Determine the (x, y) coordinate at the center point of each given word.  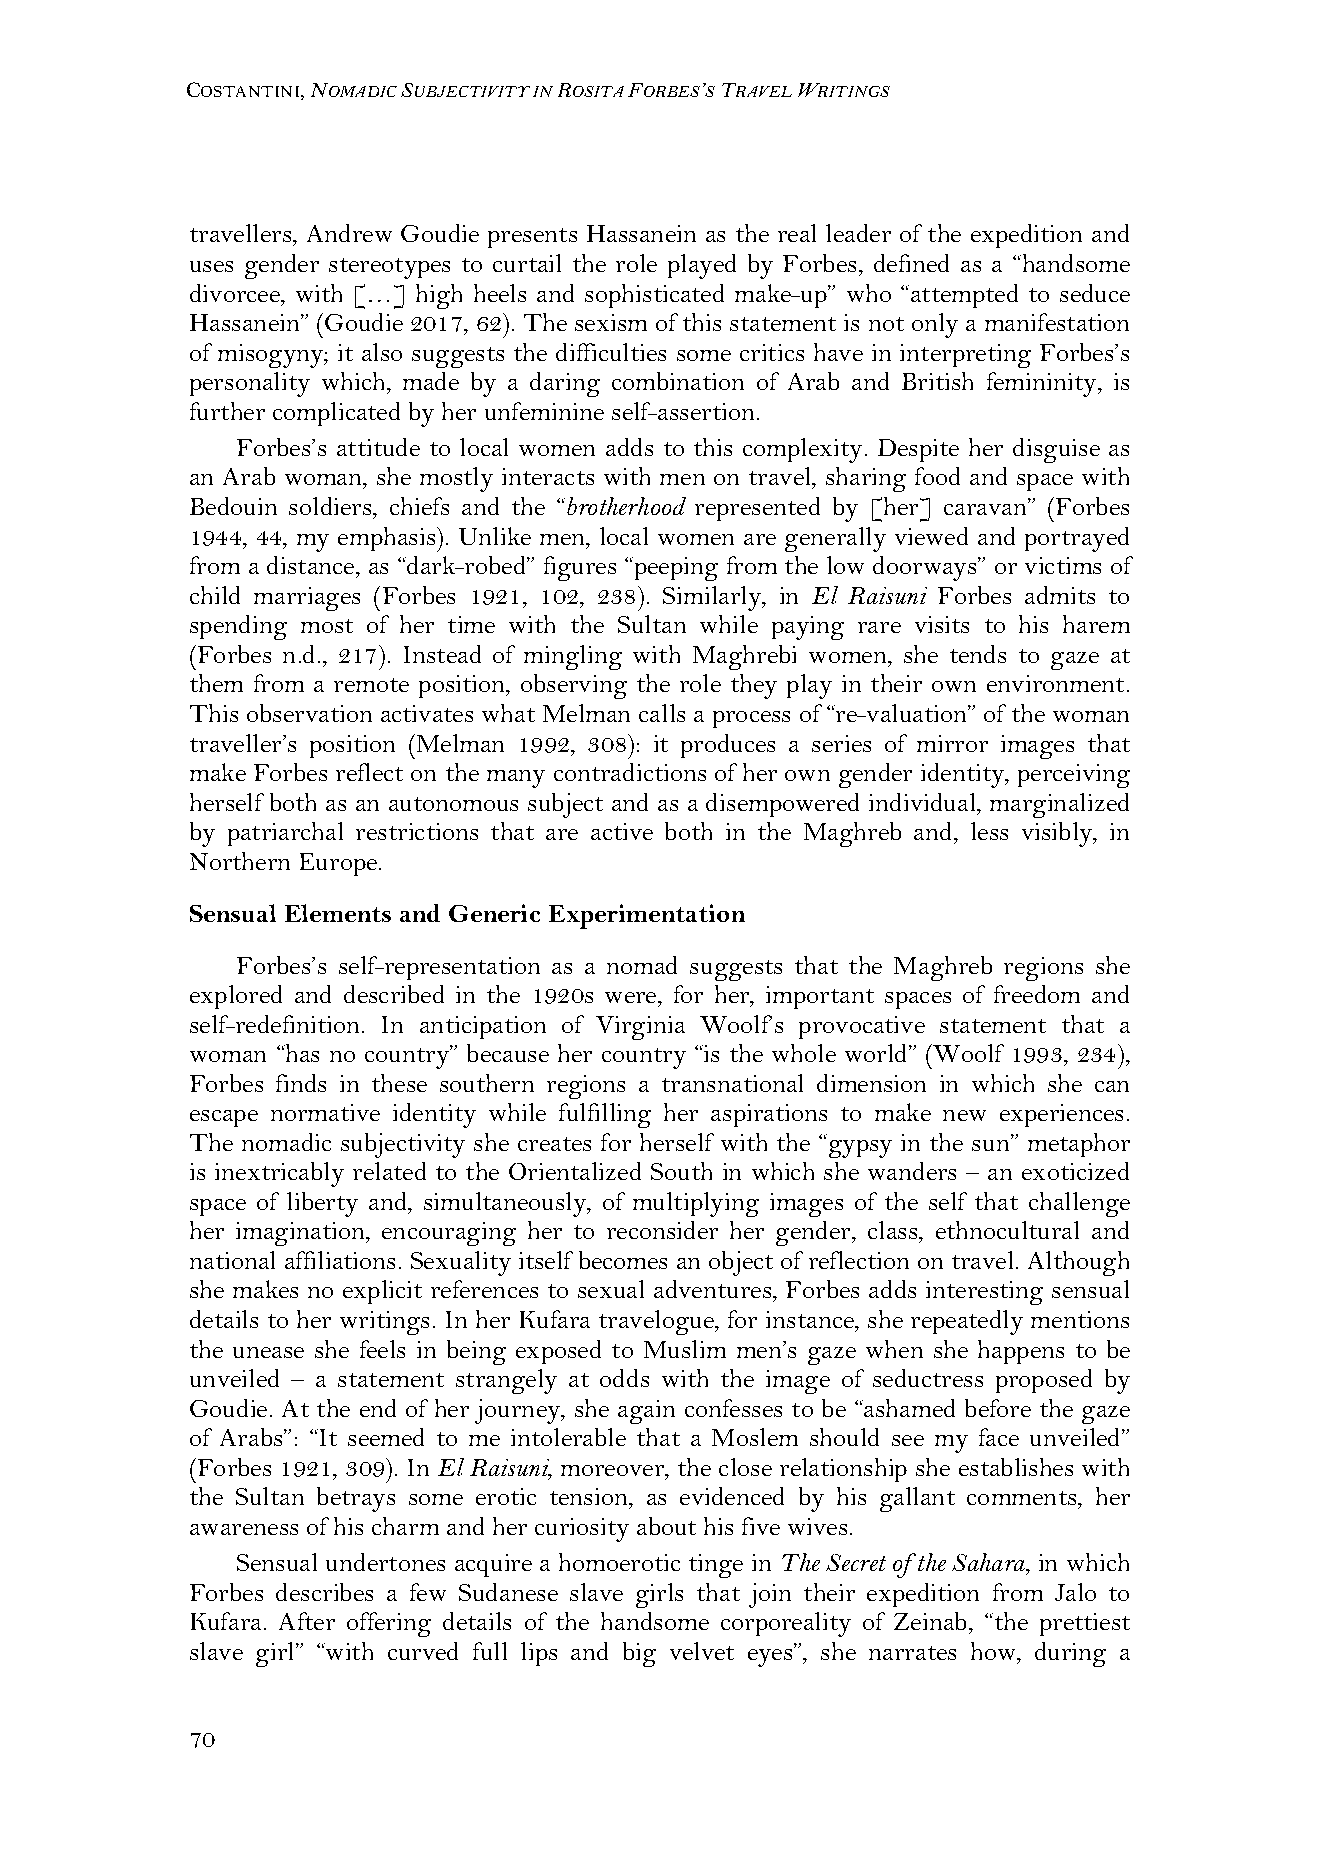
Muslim (685, 1349)
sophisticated (654, 296)
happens (1021, 1352)
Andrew (349, 233)
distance (312, 565)
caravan (986, 508)
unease (268, 1352)
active (622, 831)
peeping (675, 569)
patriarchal (285, 834)
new (964, 1115)
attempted (964, 296)
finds (301, 1083)
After (307, 1621)
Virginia (640, 1028)
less (989, 831)
